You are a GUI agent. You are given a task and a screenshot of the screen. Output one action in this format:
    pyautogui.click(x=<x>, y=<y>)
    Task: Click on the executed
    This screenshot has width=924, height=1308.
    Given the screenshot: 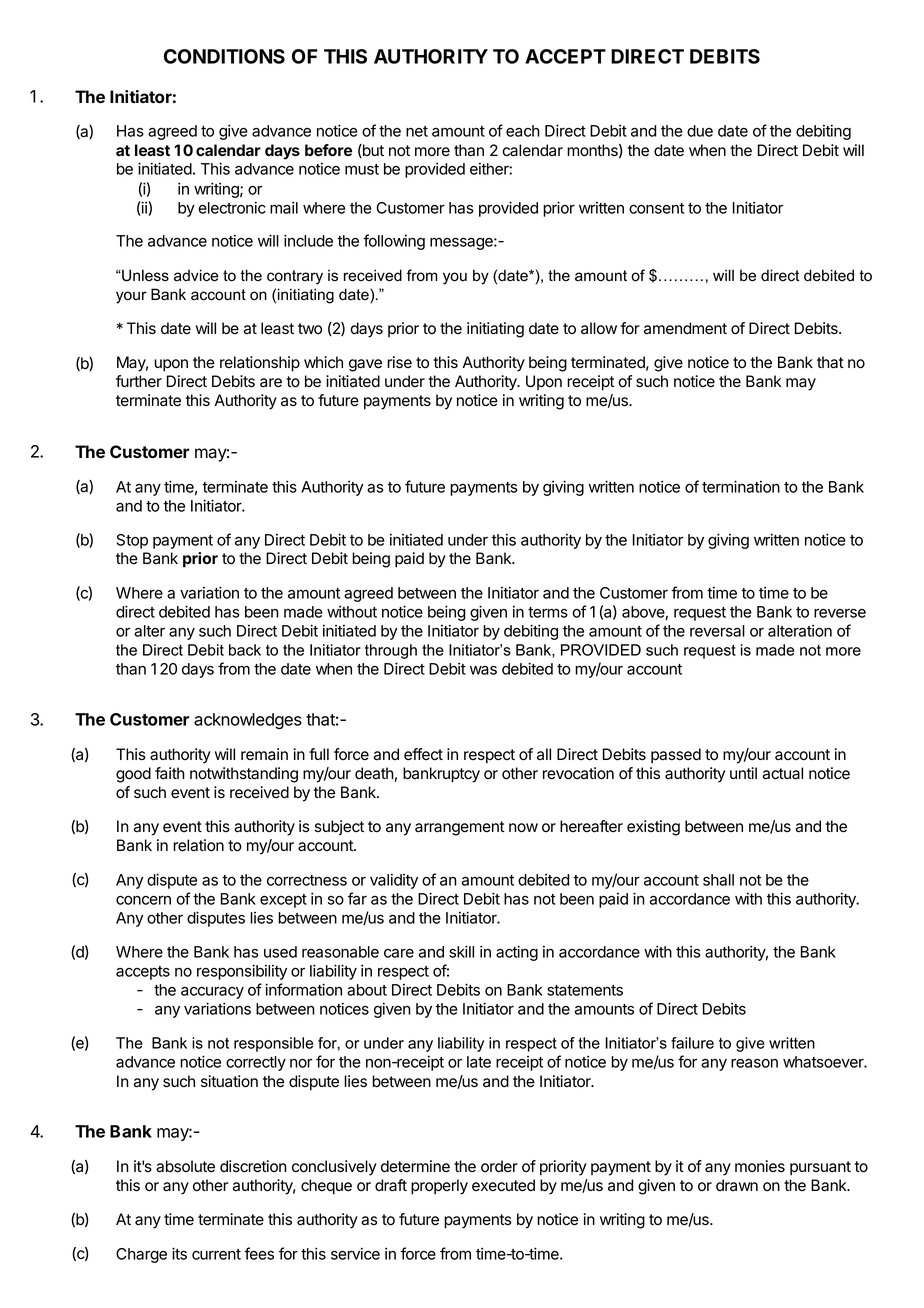 What is the action you would take?
    pyautogui.click(x=503, y=1185)
